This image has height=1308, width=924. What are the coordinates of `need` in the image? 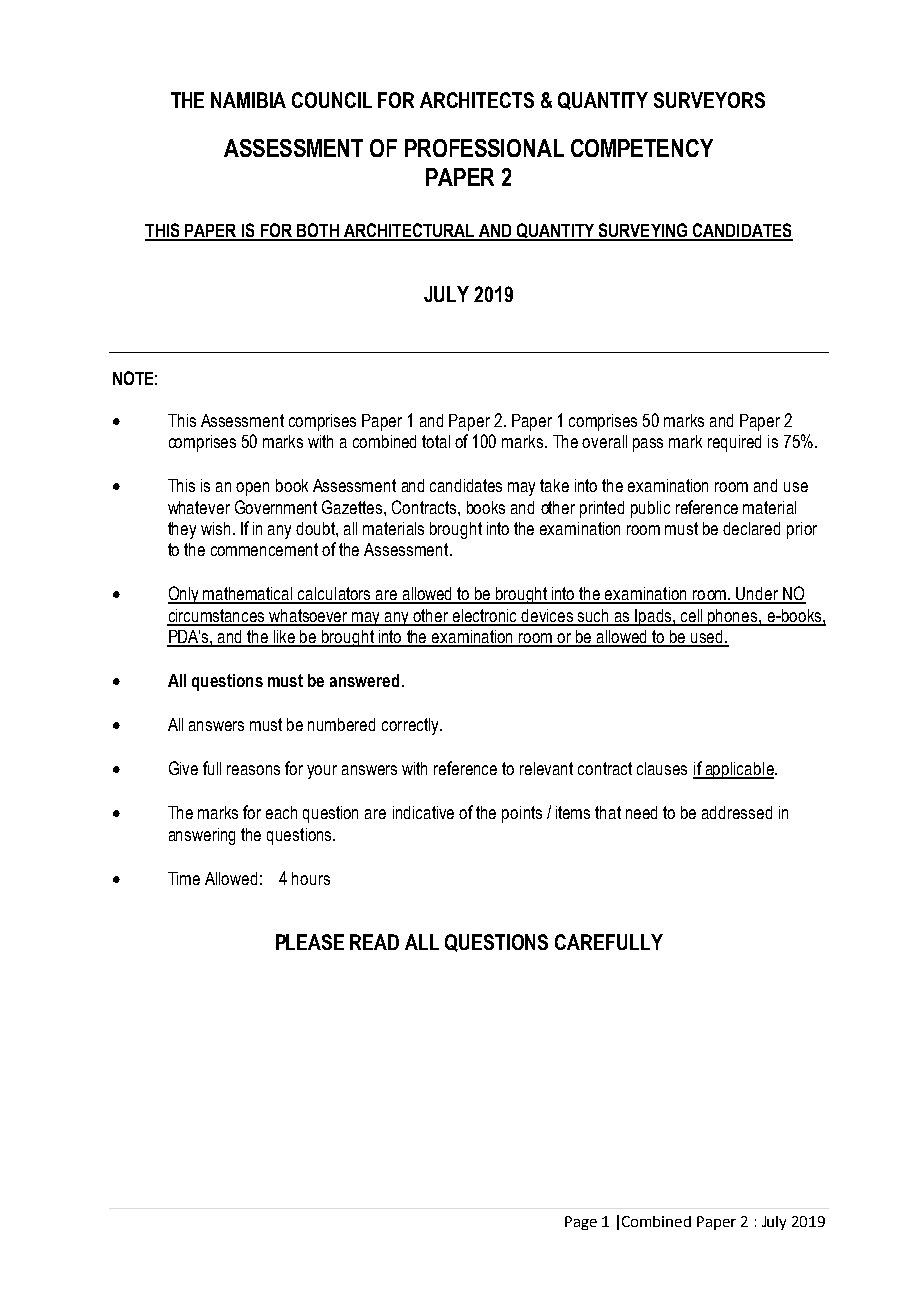 It's located at (641, 812).
